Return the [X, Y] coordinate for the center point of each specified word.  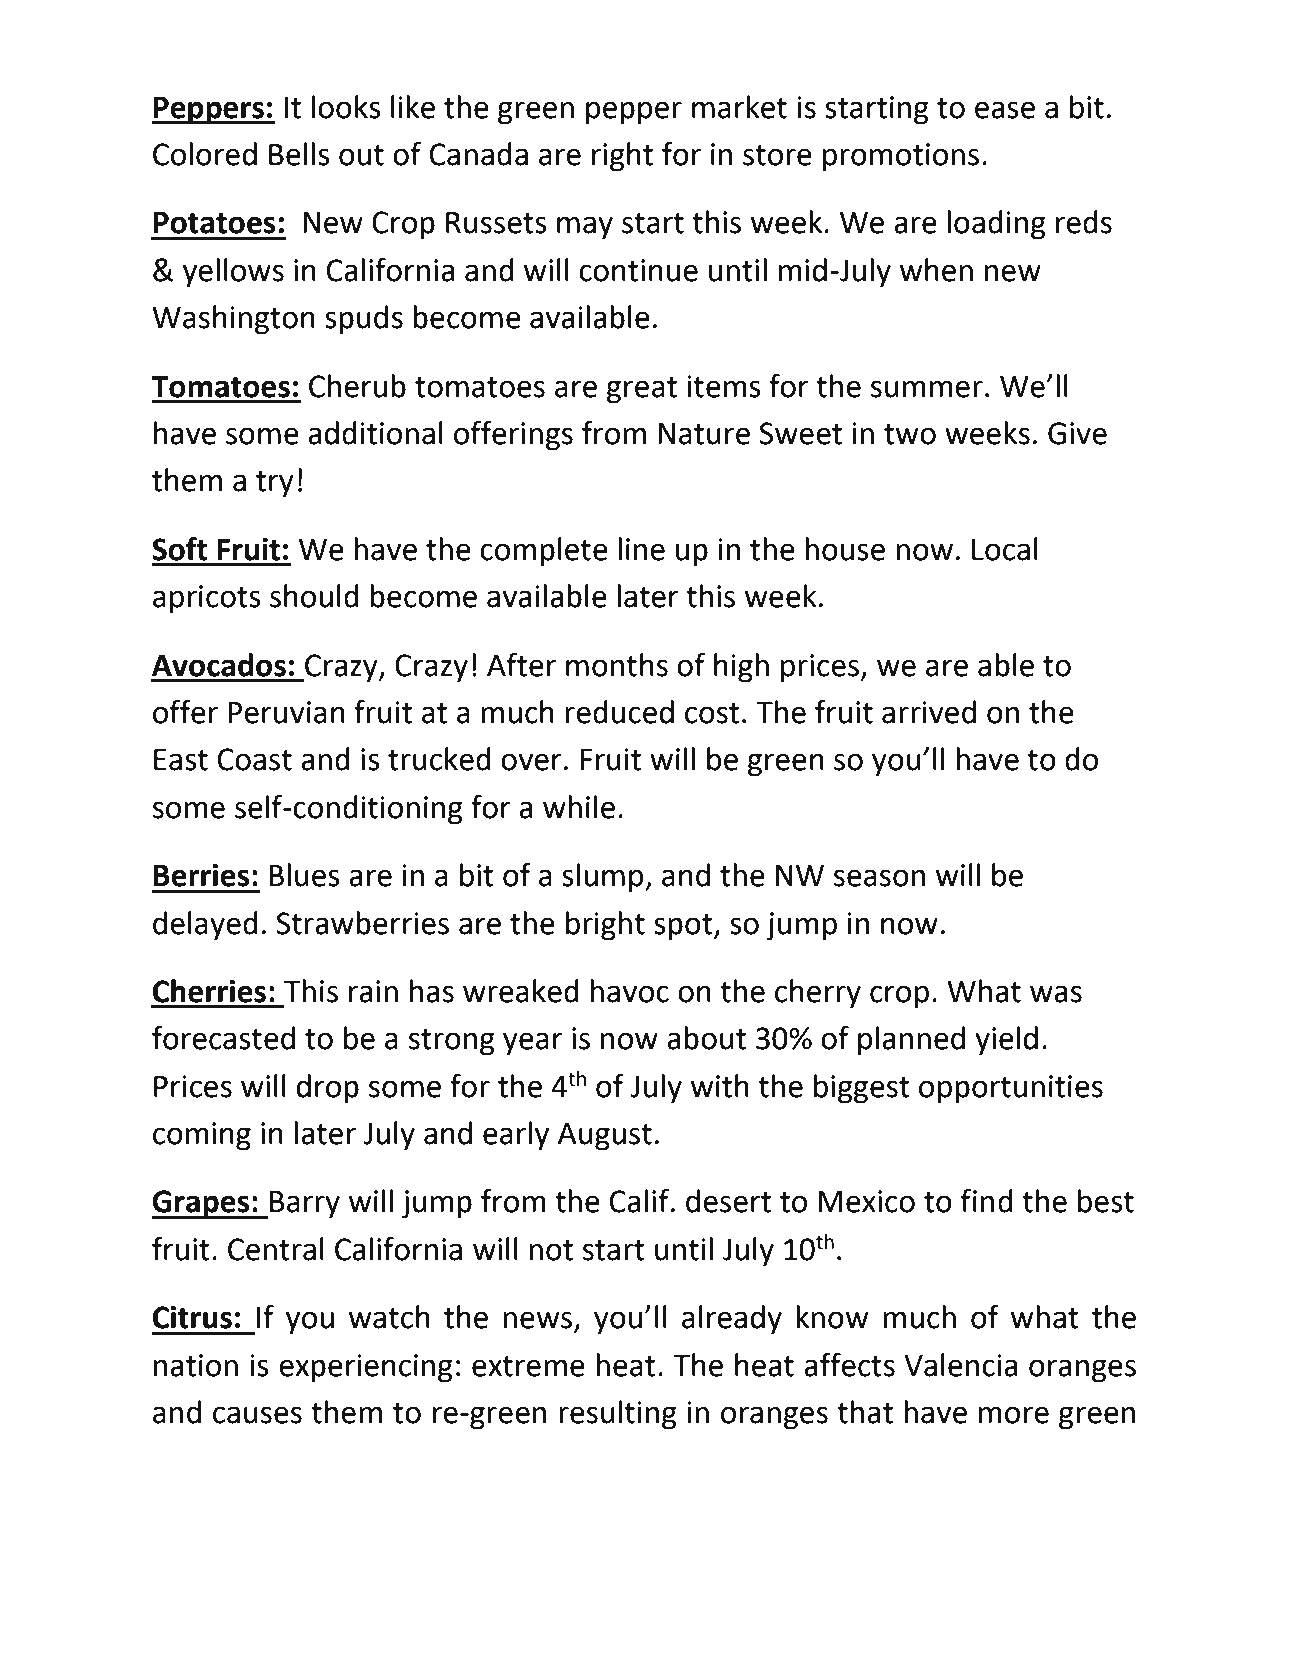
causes [257, 1415]
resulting [618, 1415]
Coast [255, 759]
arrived [929, 712]
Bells [299, 154]
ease [1005, 110]
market [739, 107]
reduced [619, 712]
